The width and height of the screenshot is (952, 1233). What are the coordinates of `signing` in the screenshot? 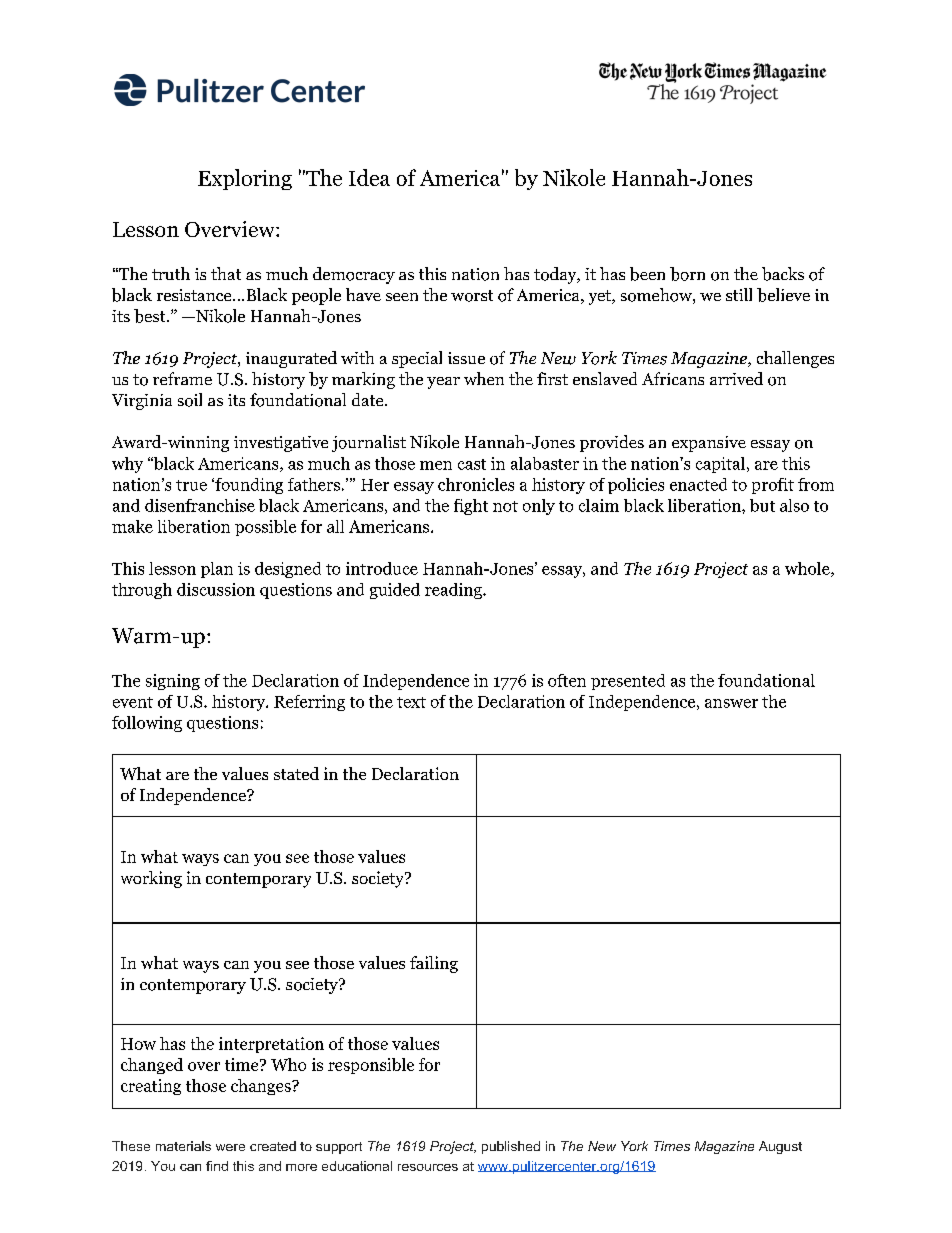 It's located at (173, 682).
